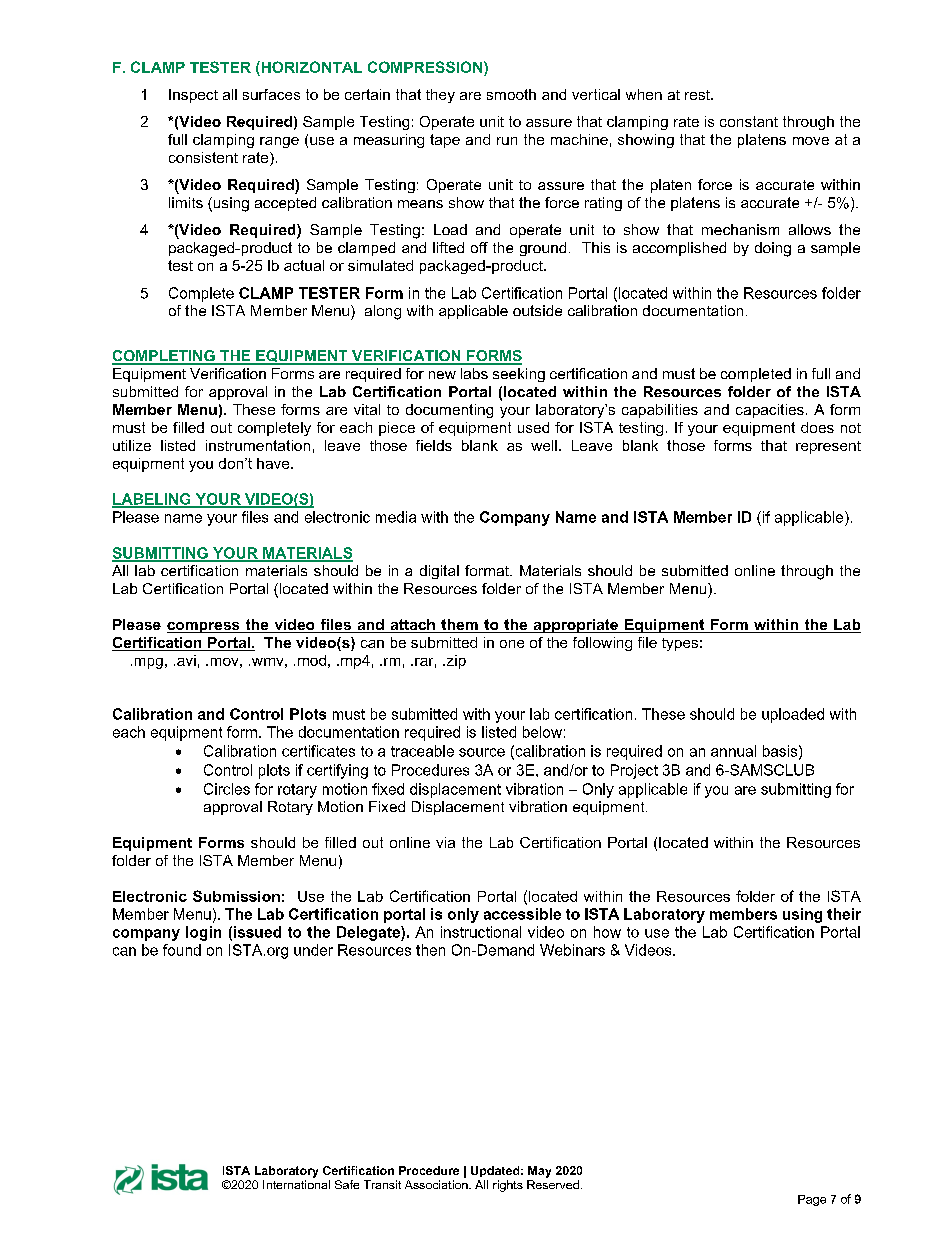  What do you see at coordinates (812, 1200) in the image?
I see `Page` at bounding box center [812, 1200].
